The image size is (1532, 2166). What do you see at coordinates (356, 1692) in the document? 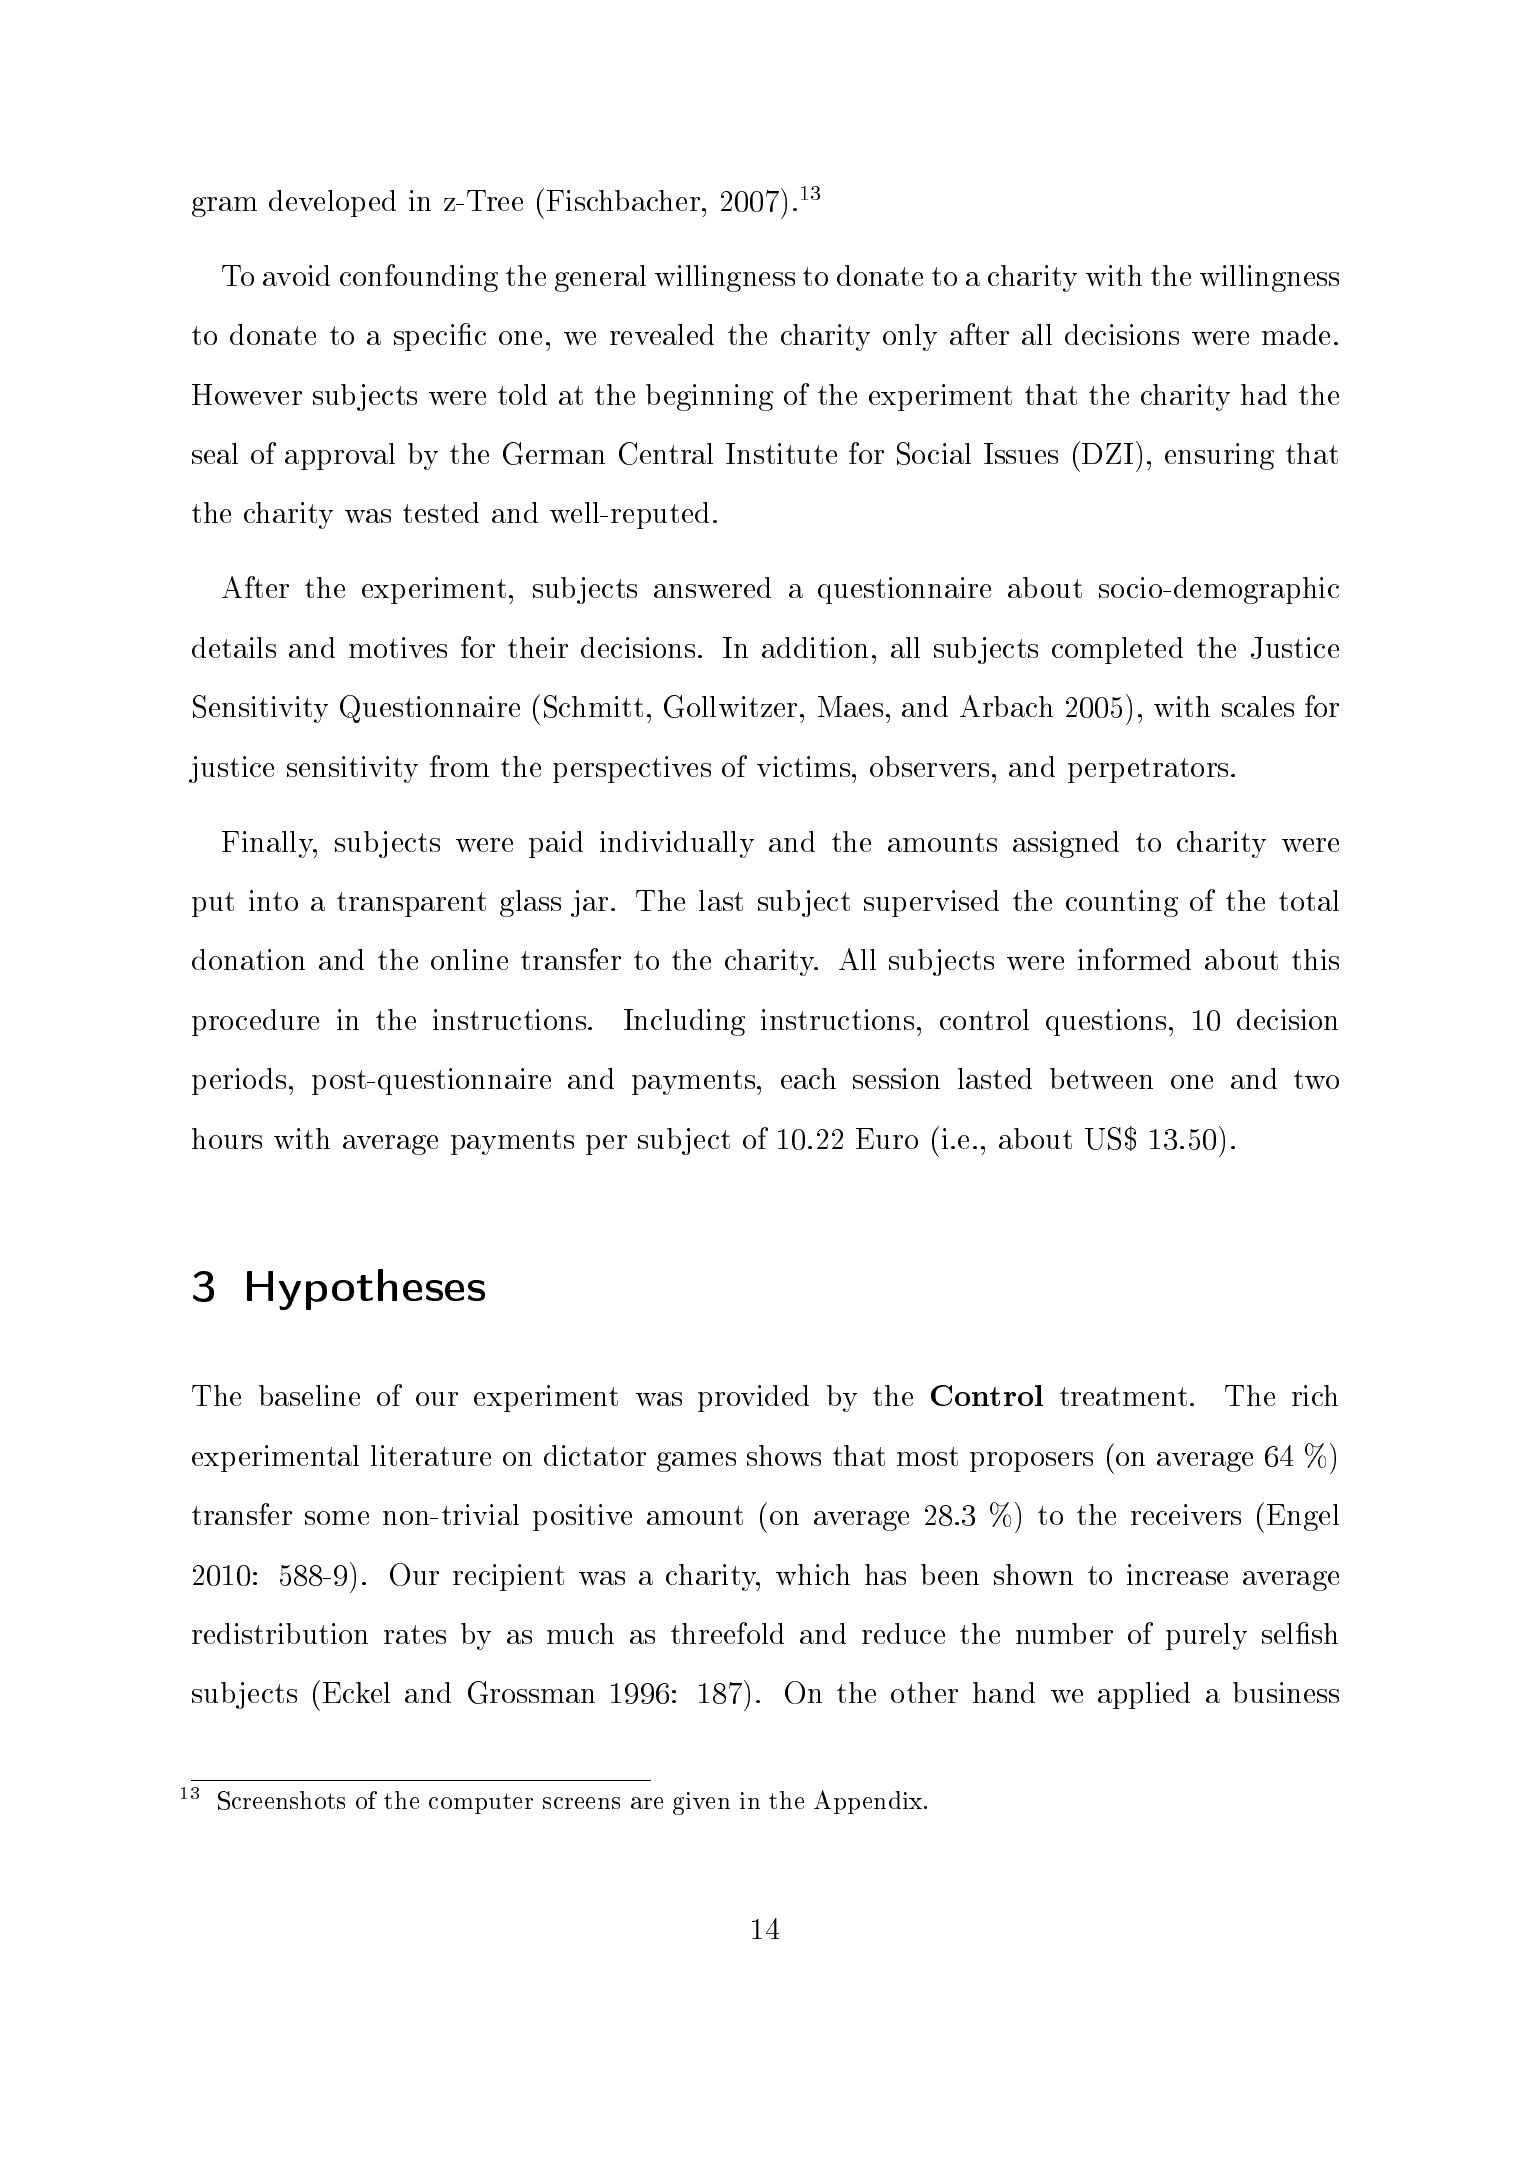
I see `Eckel` at bounding box center [356, 1692].
